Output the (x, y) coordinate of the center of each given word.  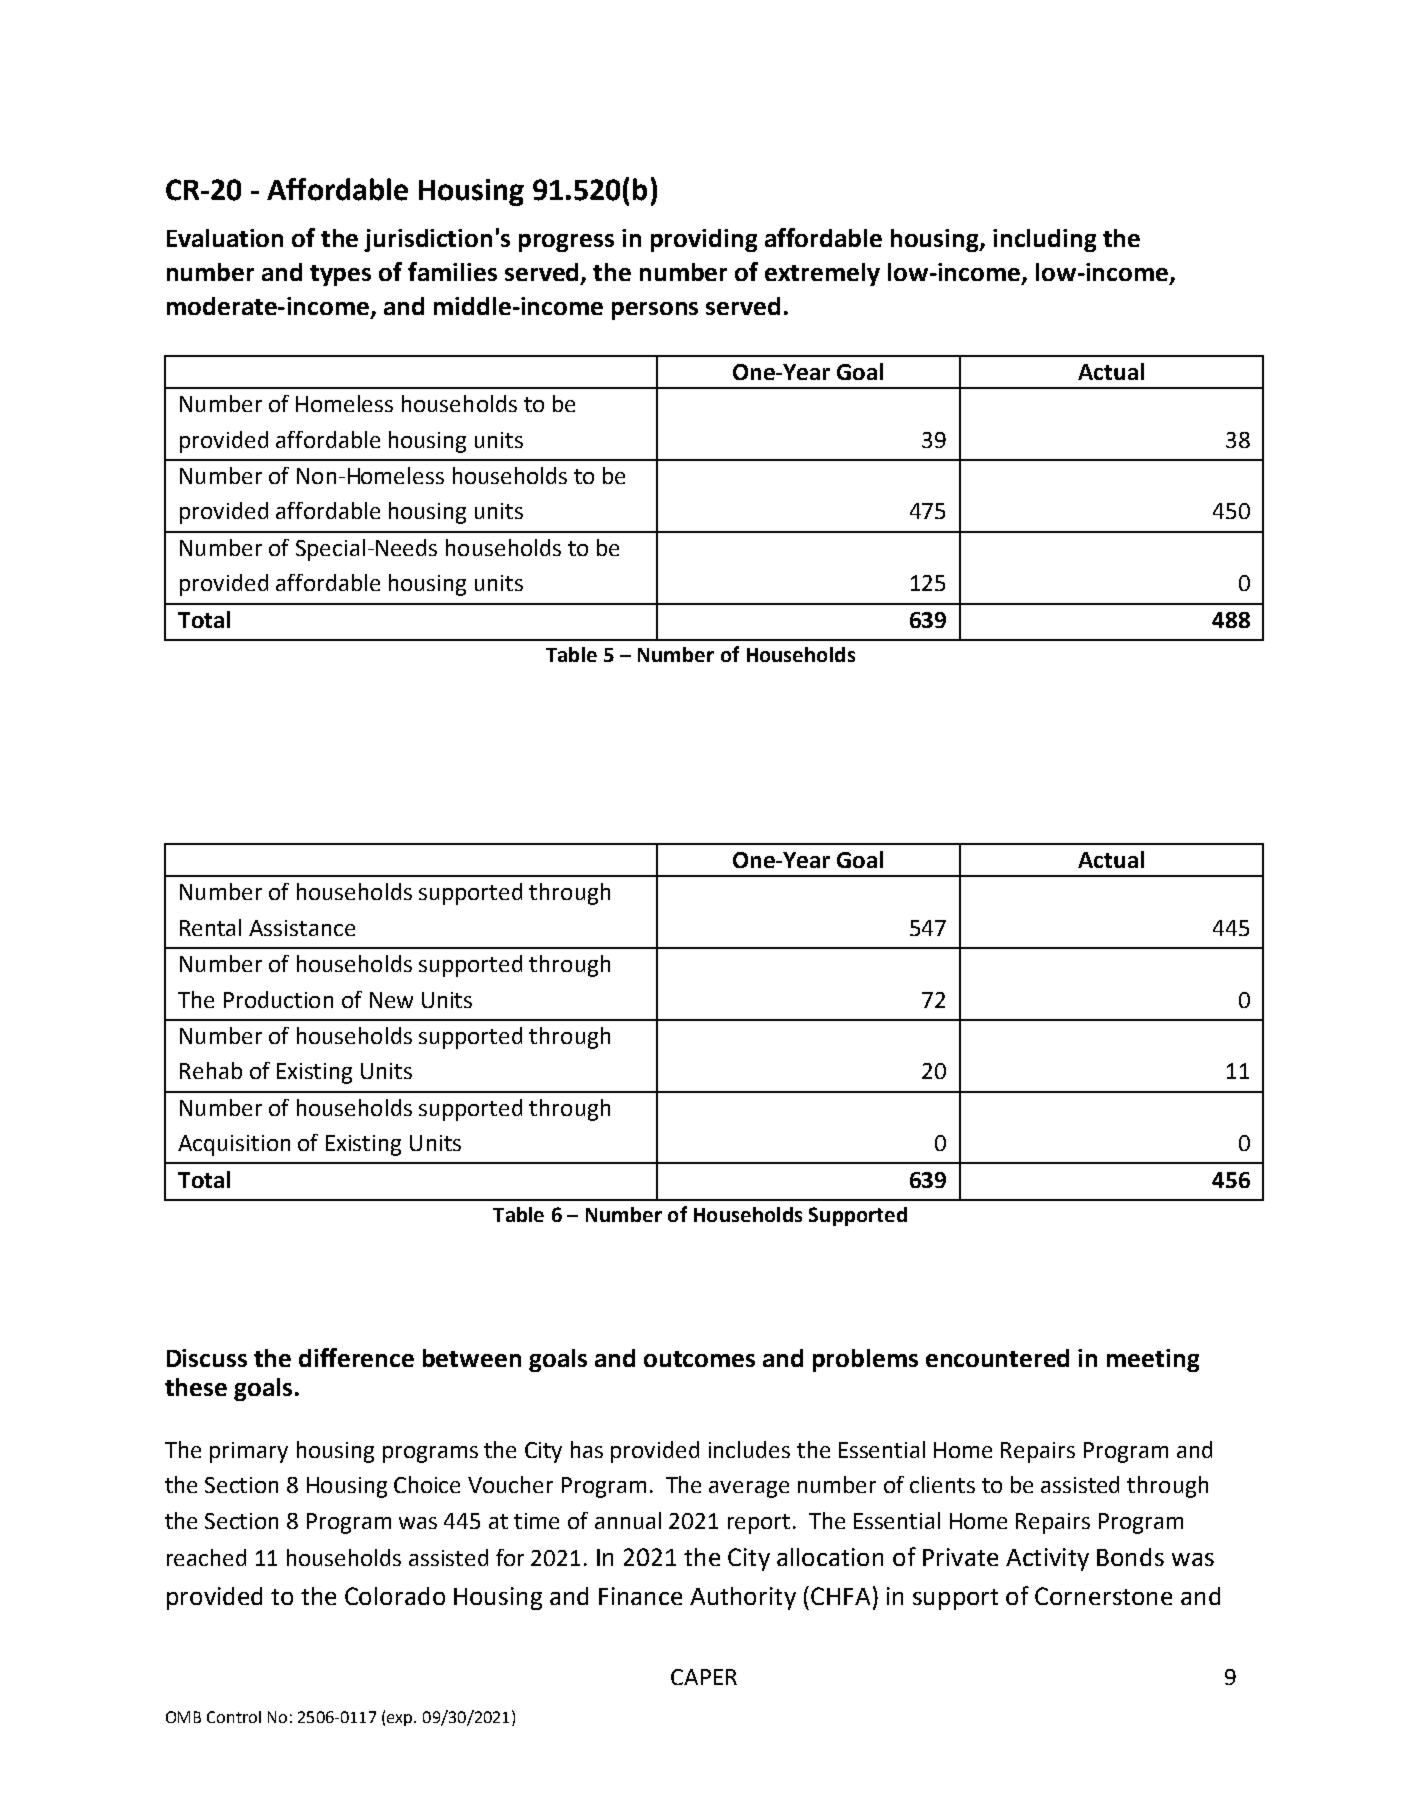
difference (356, 1357)
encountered (997, 1358)
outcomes (699, 1359)
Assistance (302, 928)
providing (704, 240)
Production (278, 999)
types (340, 275)
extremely (822, 274)
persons (655, 311)
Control (234, 1717)
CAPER (704, 1677)
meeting (1153, 1360)
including (1044, 240)
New (391, 1000)
